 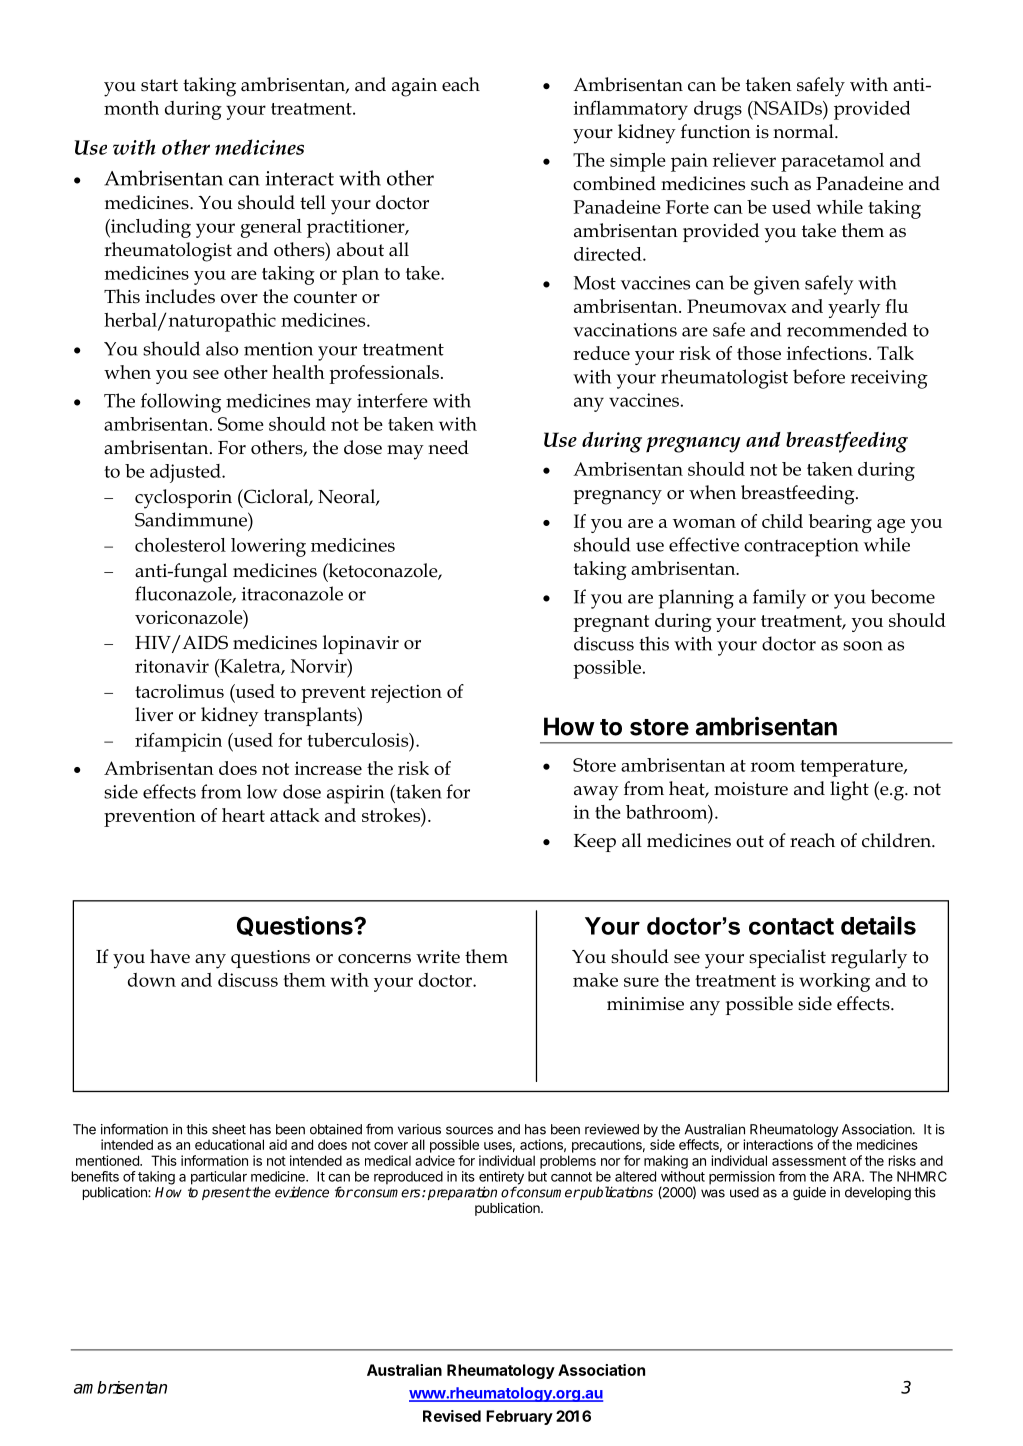 What do you see at coordinates (229, 1129) in the image?
I see `sheet` at bounding box center [229, 1129].
